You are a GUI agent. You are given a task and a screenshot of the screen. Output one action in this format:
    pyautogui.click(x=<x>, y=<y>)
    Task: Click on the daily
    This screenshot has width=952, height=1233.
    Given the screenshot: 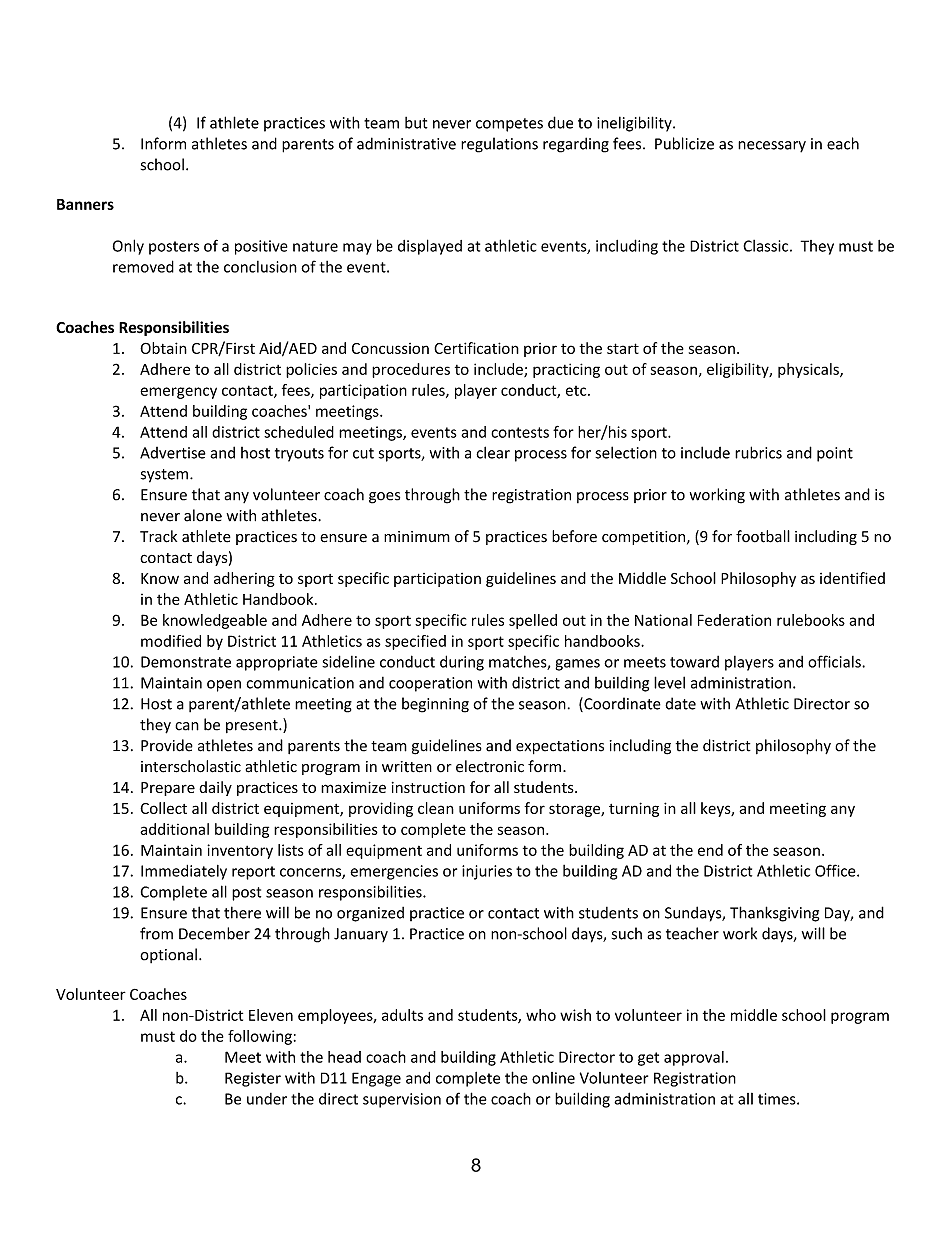 What is the action you would take?
    pyautogui.click(x=215, y=788)
